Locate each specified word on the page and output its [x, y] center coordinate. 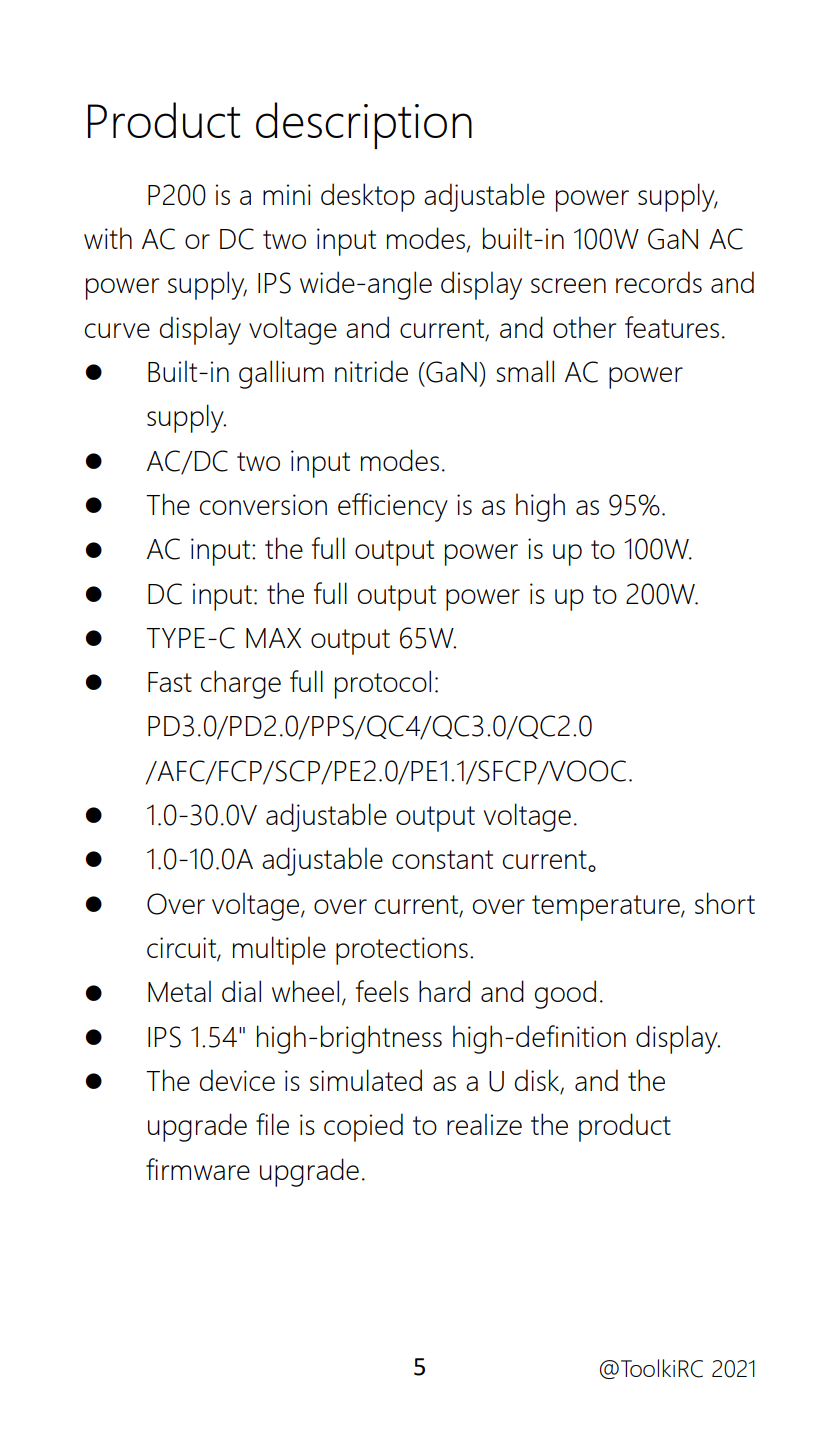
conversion [263, 504]
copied [363, 1127]
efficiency [393, 507]
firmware [198, 1169]
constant [442, 859]
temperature [607, 908]
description [364, 125]
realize [484, 1124]
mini [287, 194]
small [525, 371]
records [659, 282]
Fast [170, 682]
